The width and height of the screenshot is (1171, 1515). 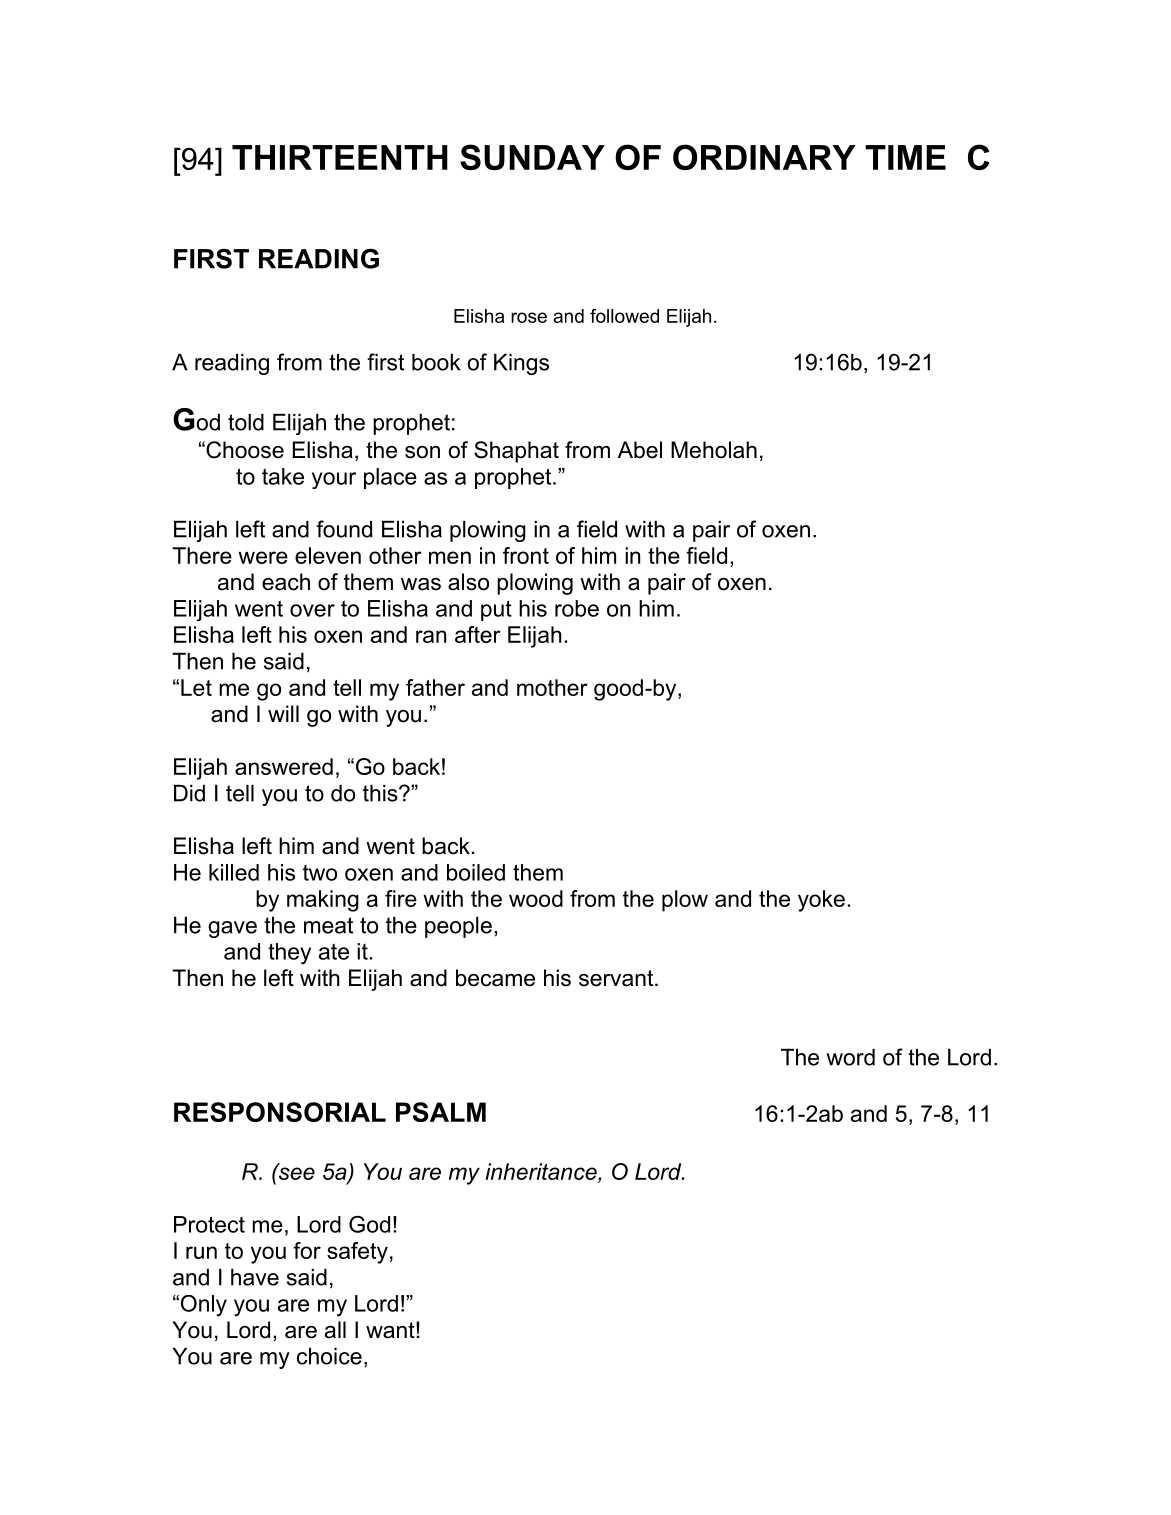 What do you see at coordinates (283, 476) in the screenshot?
I see `take` at bounding box center [283, 476].
